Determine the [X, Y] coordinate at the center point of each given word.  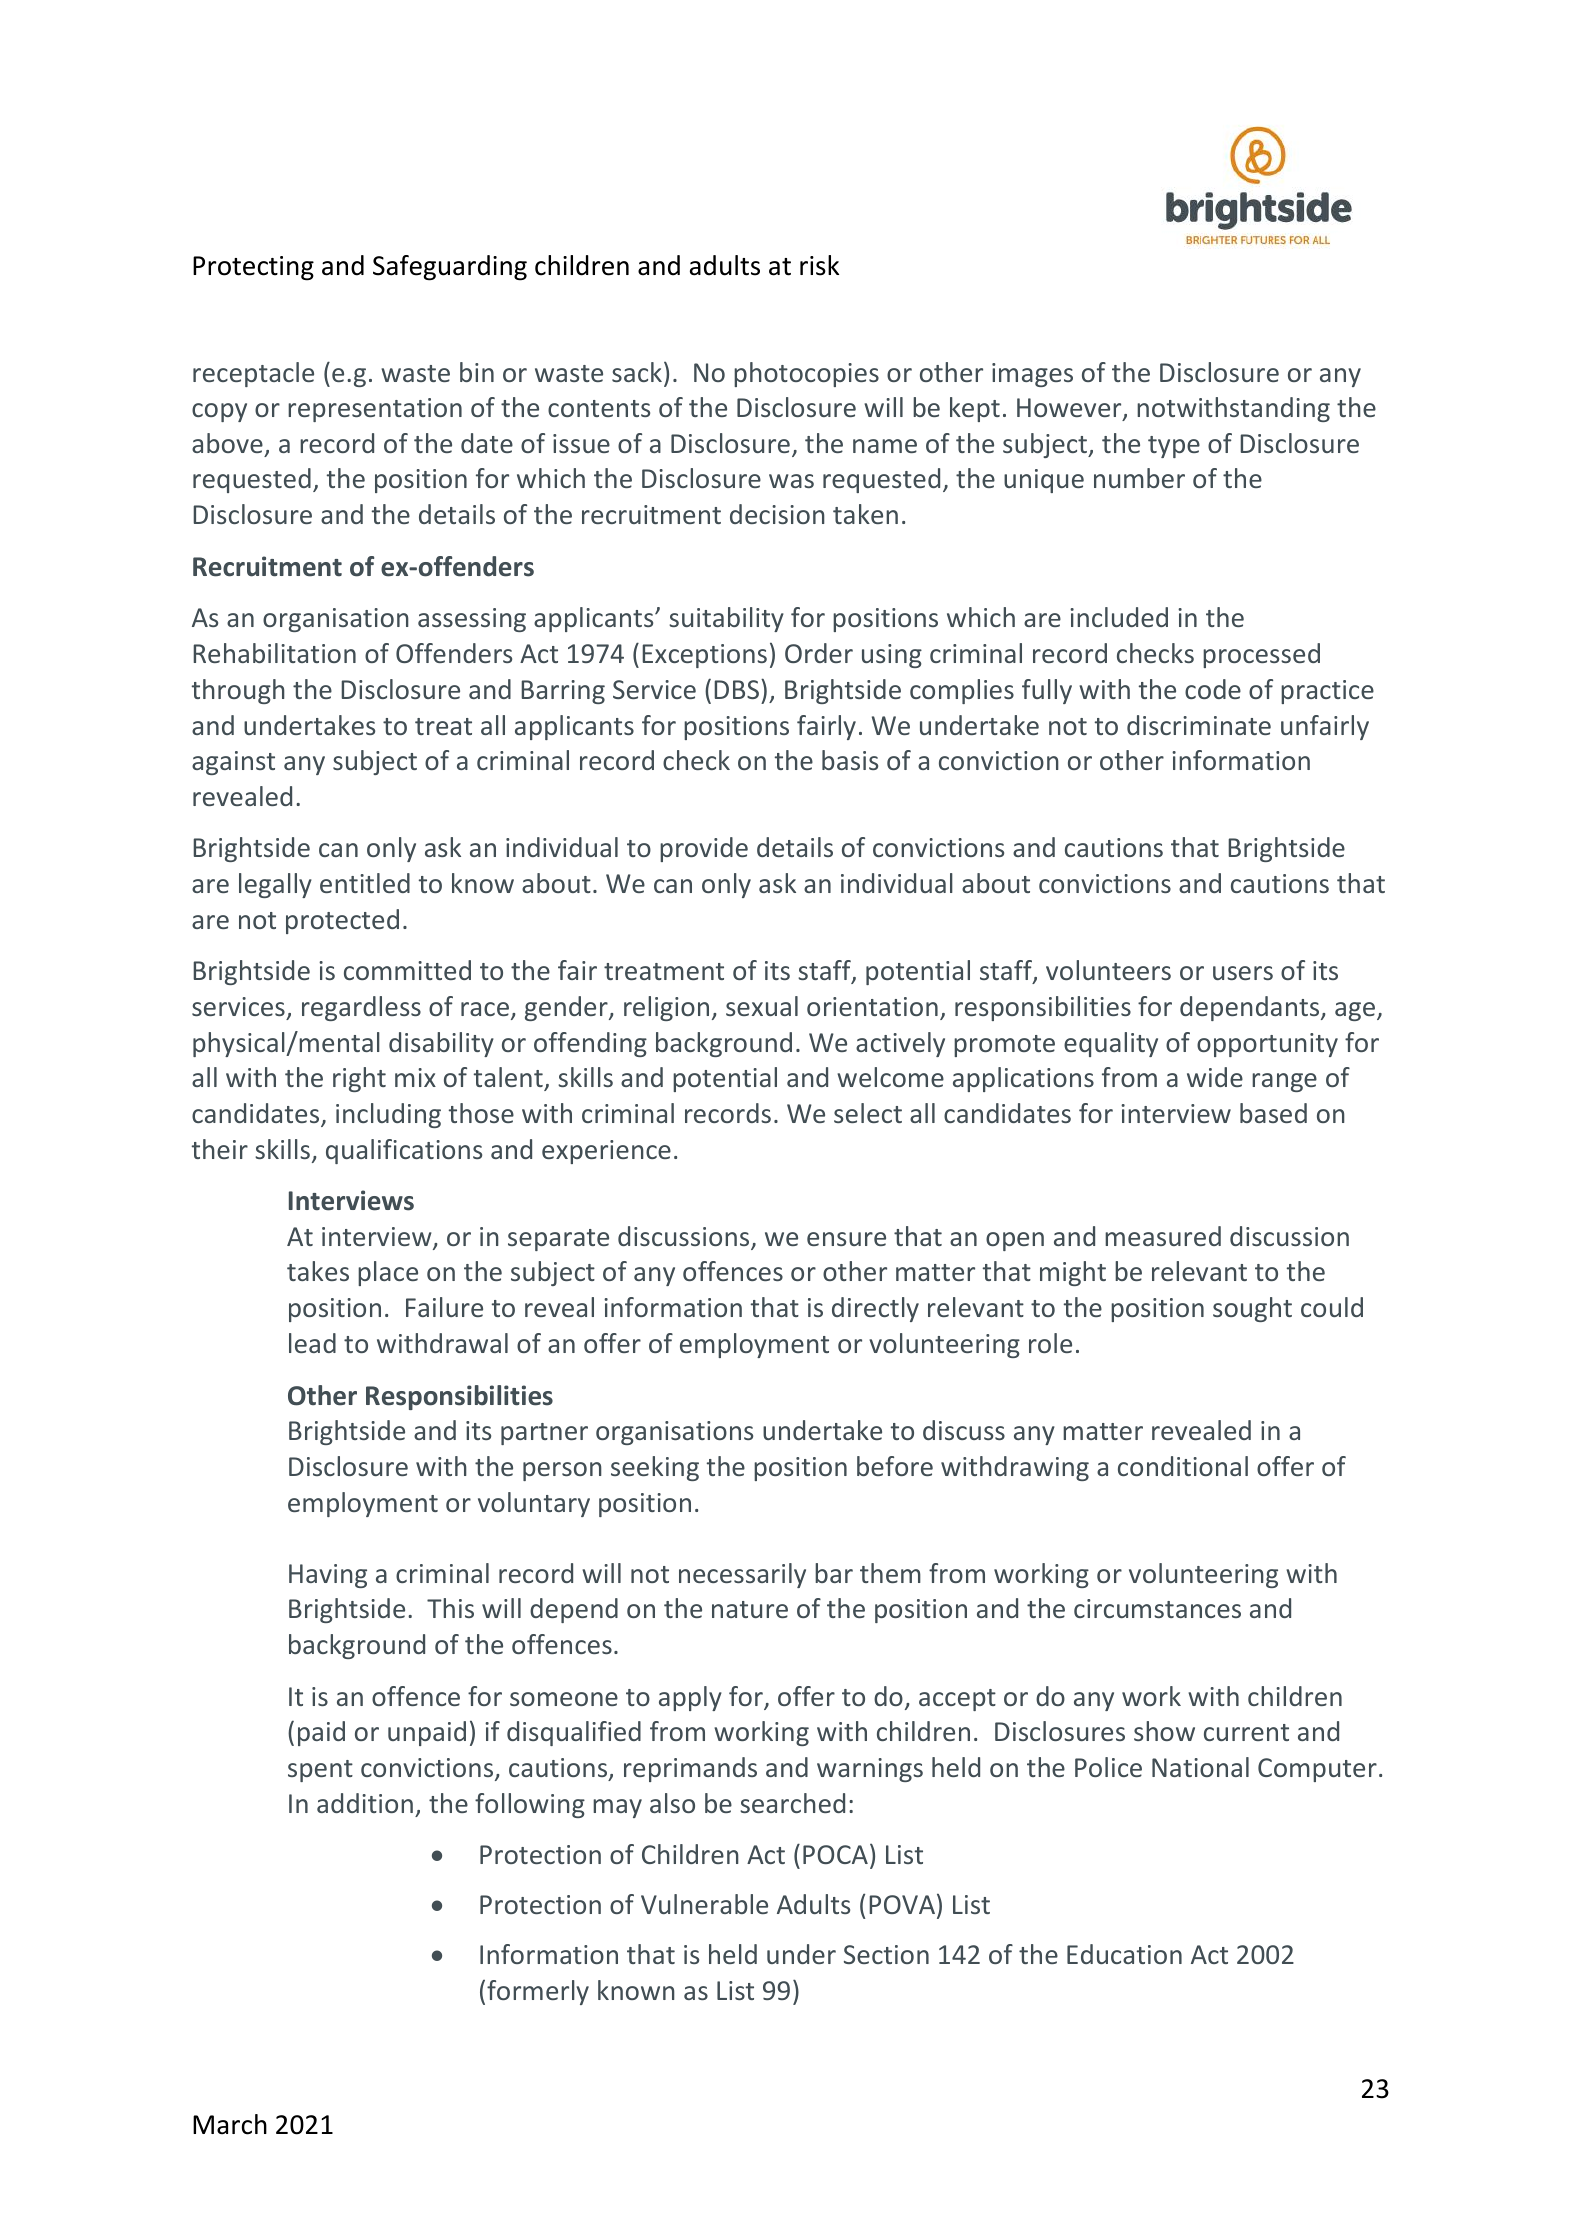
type [1174, 447]
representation [375, 410]
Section [886, 1954]
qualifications [404, 1151]
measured [1163, 1236]
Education [1124, 1954]
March [230, 2124]
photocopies [806, 374]
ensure [846, 1239]
